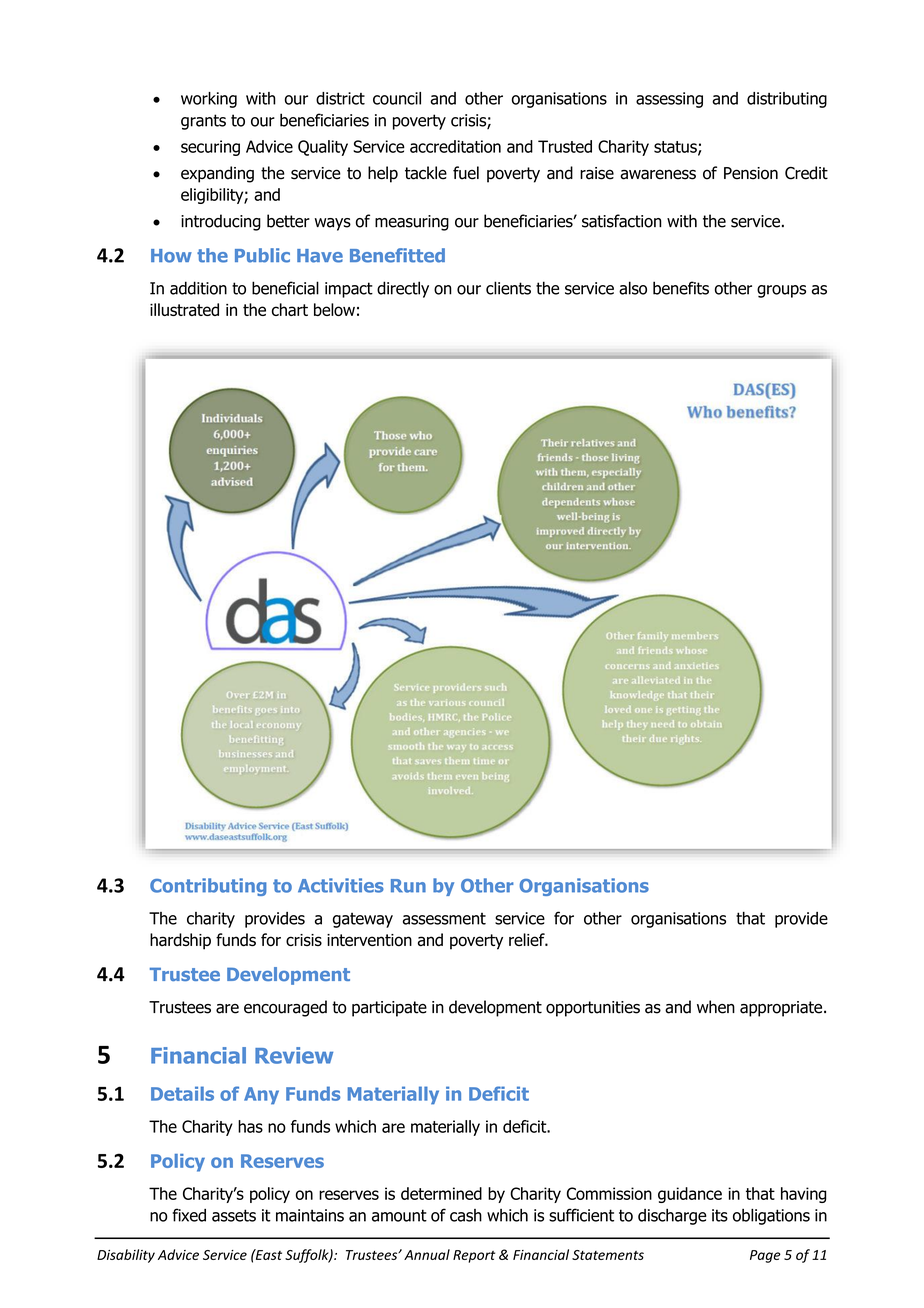  I want to click on Run, so click(408, 886).
